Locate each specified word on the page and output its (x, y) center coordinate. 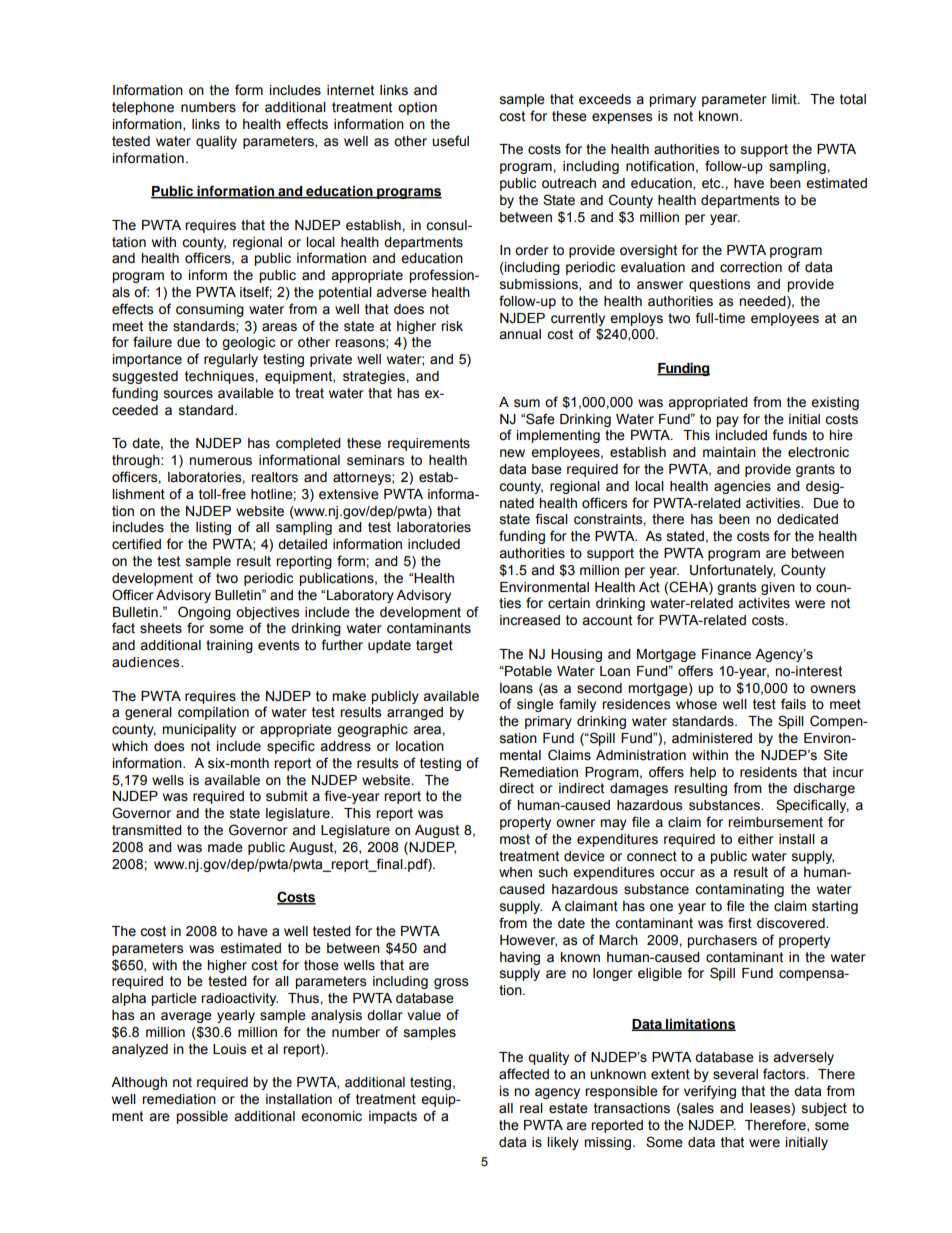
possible (202, 1117)
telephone (143, 108)
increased (530, 620)
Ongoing (204, 613)
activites (764, 603)
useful (450, 141)
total (853, 99)
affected (524, 1074)
